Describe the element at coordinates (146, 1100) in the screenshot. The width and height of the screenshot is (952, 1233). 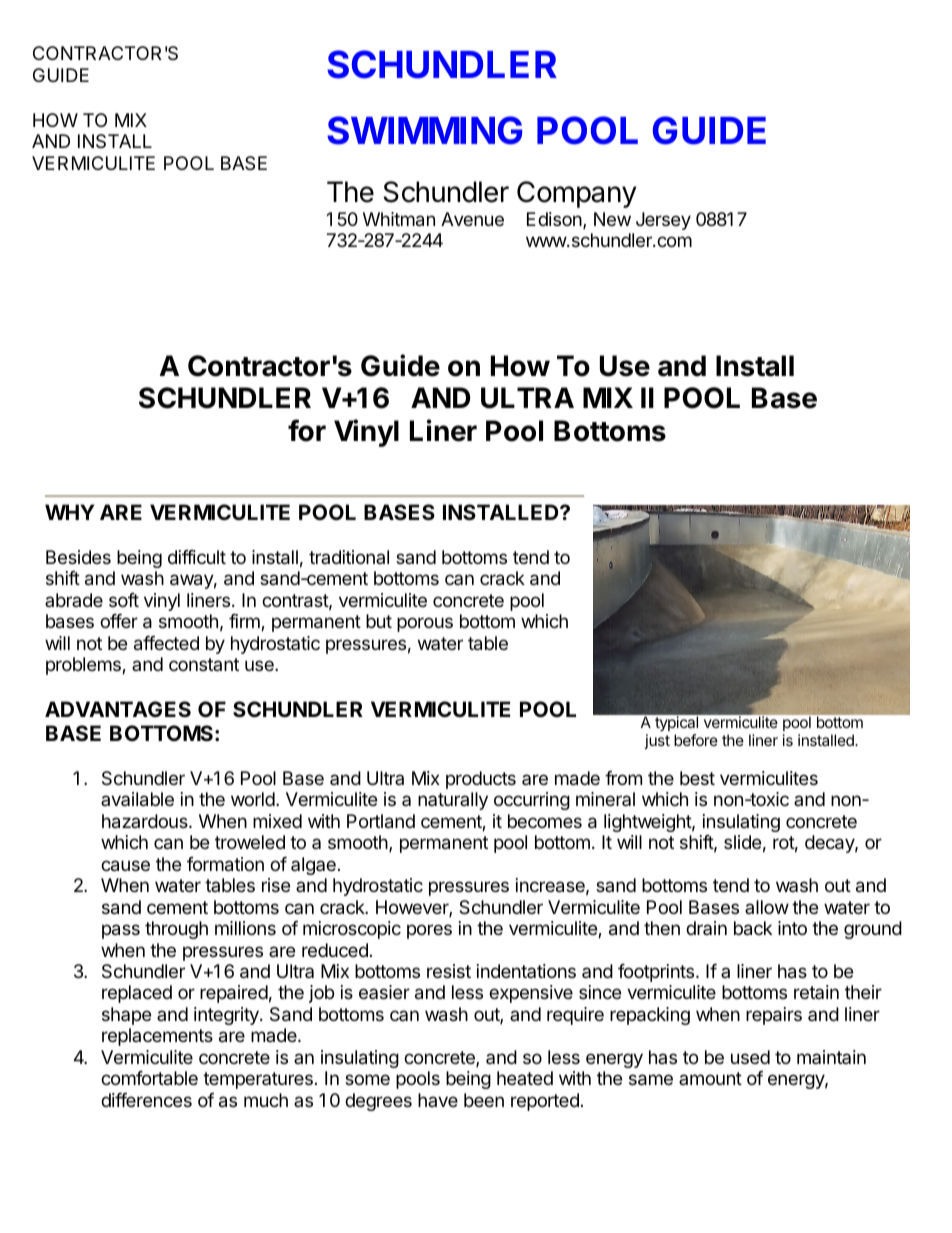
I see `differences` at that location.
